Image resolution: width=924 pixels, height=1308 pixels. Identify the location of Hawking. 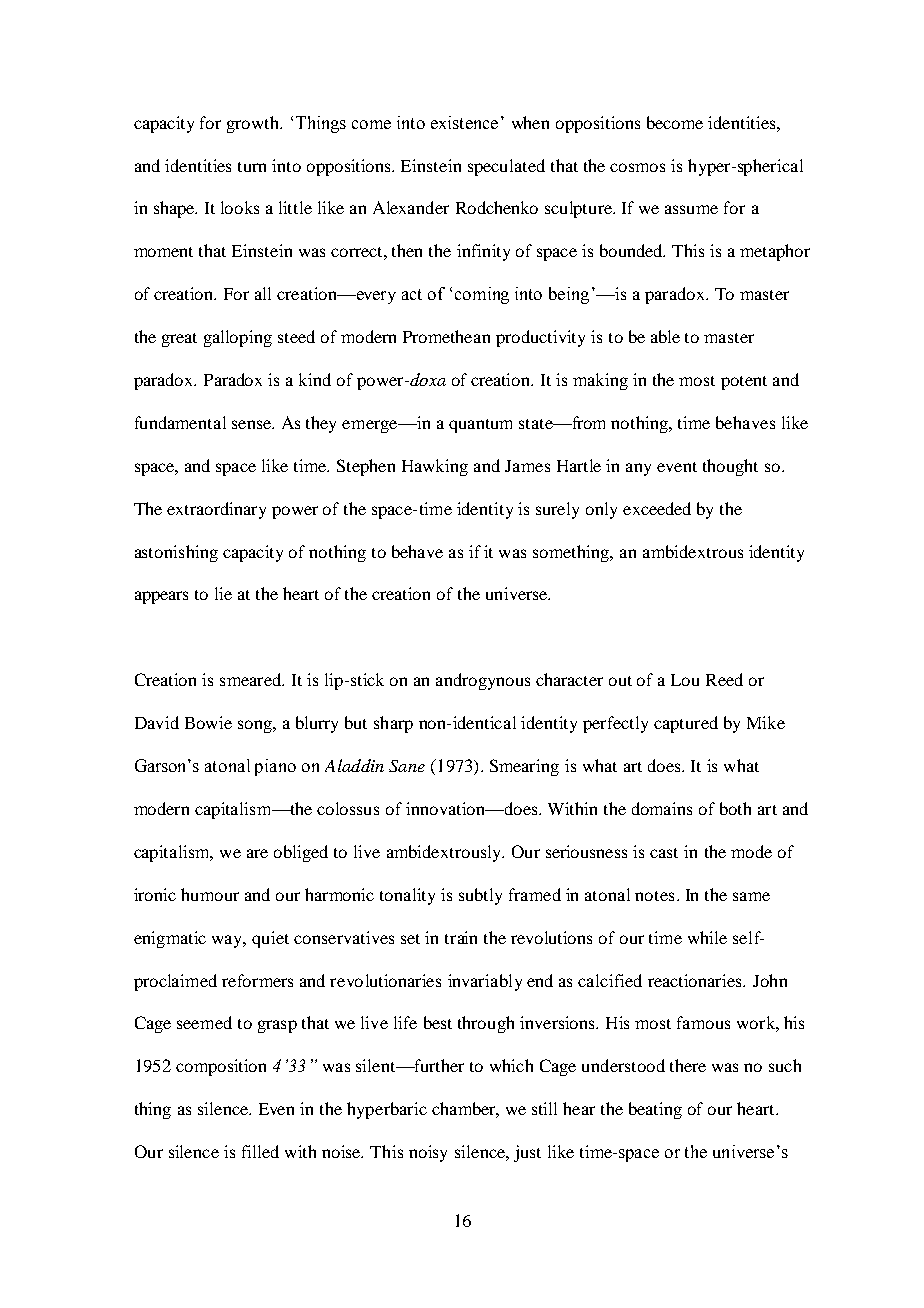
(435, 467).
